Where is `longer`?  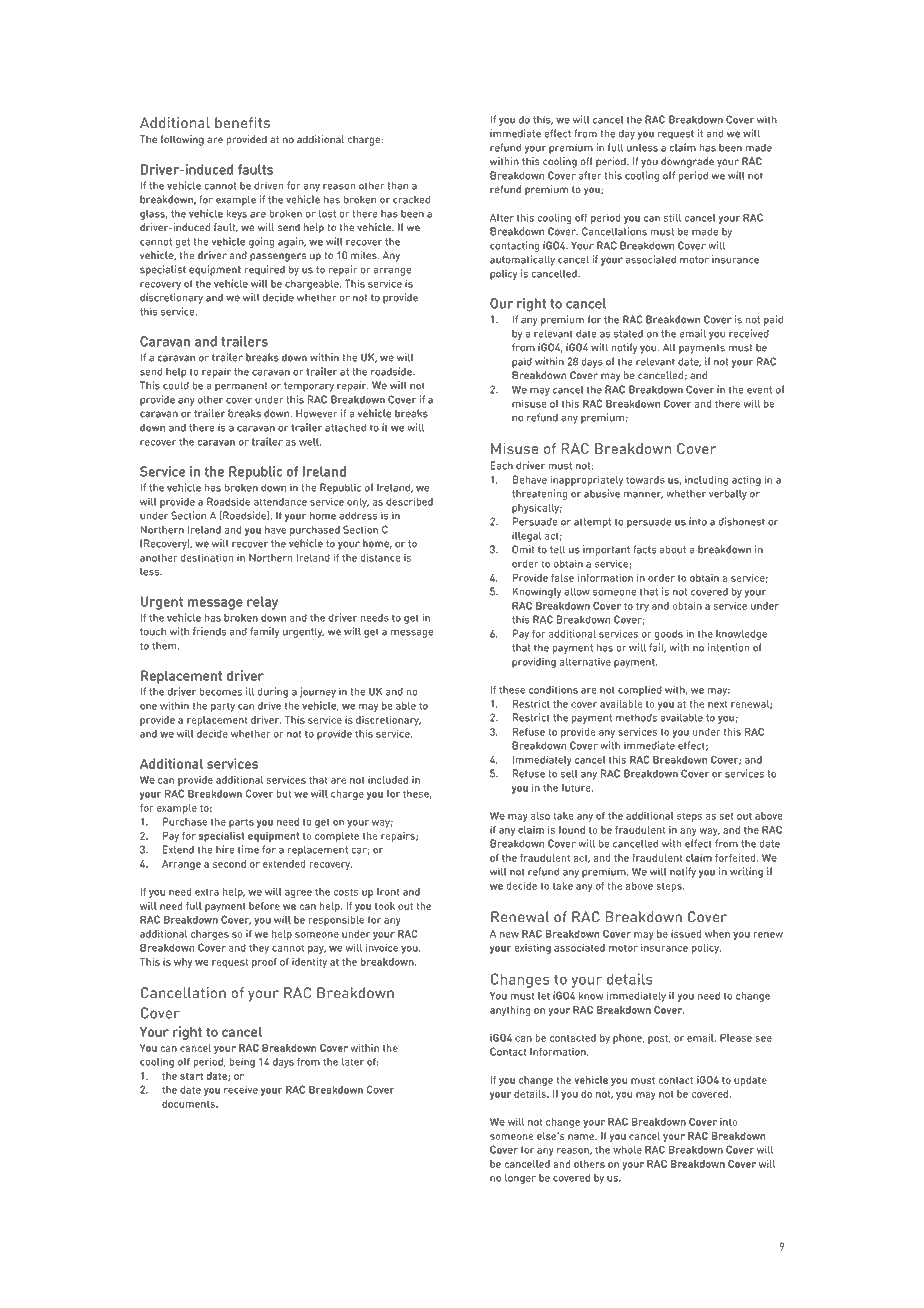 longer is located at coordinates (520, 1179).
